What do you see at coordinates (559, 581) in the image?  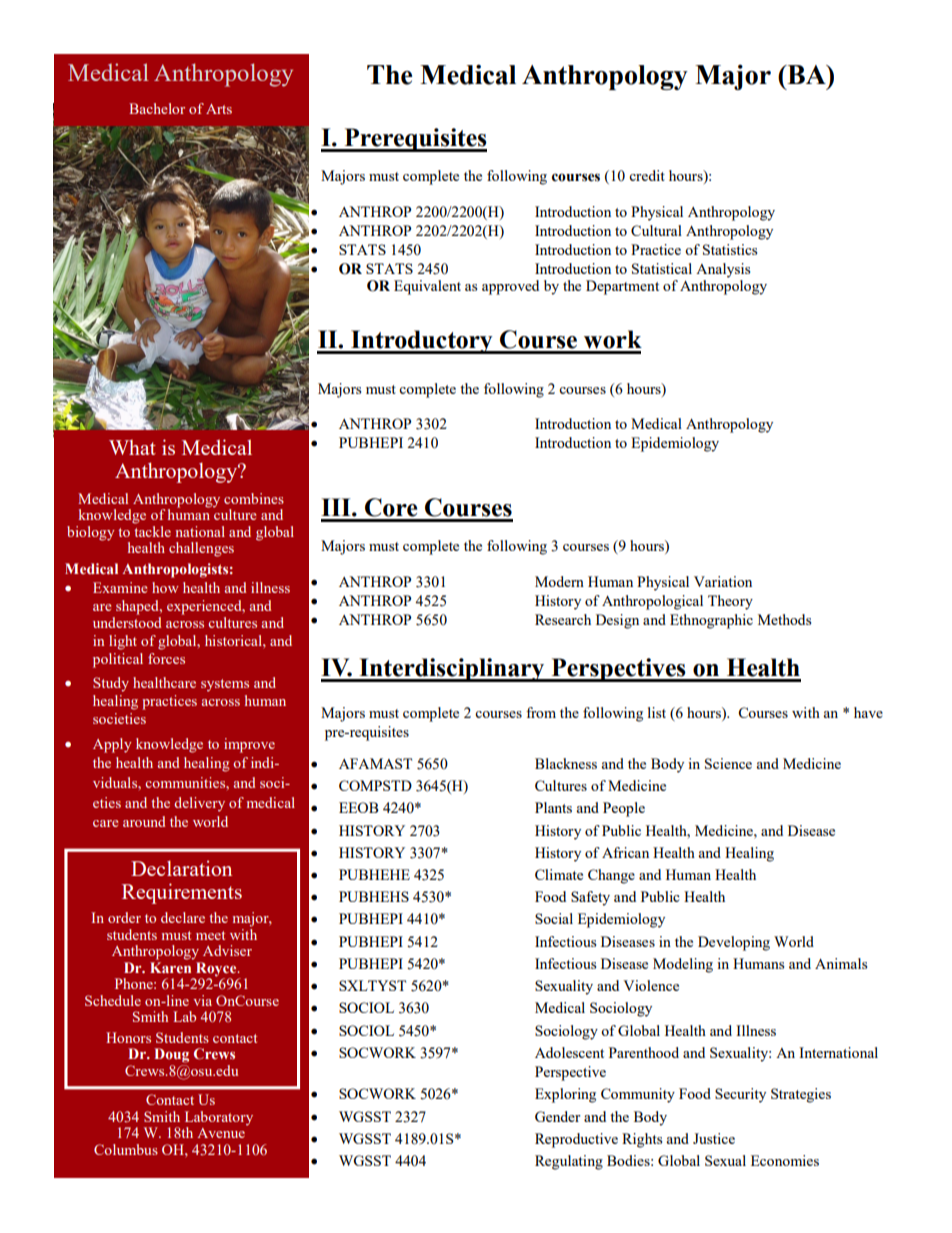 I see `Modern` at bounding box center [559, 581].
